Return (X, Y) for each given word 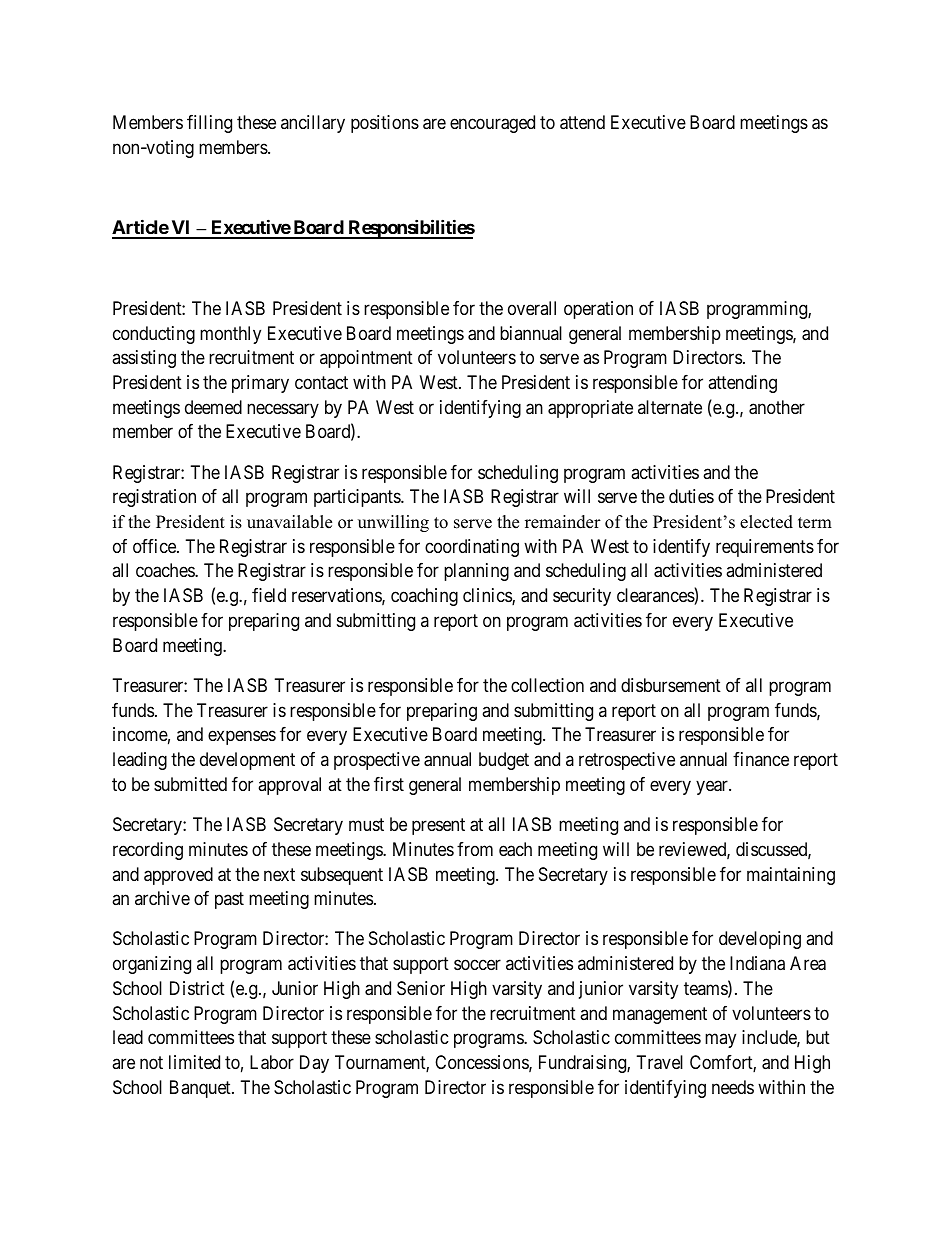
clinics (488, 596)
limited (194, 1062)
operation (598, 310)
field (269, 595)
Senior (421, 988)
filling (209, 124)
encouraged (492, 124)
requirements (765, 548)
